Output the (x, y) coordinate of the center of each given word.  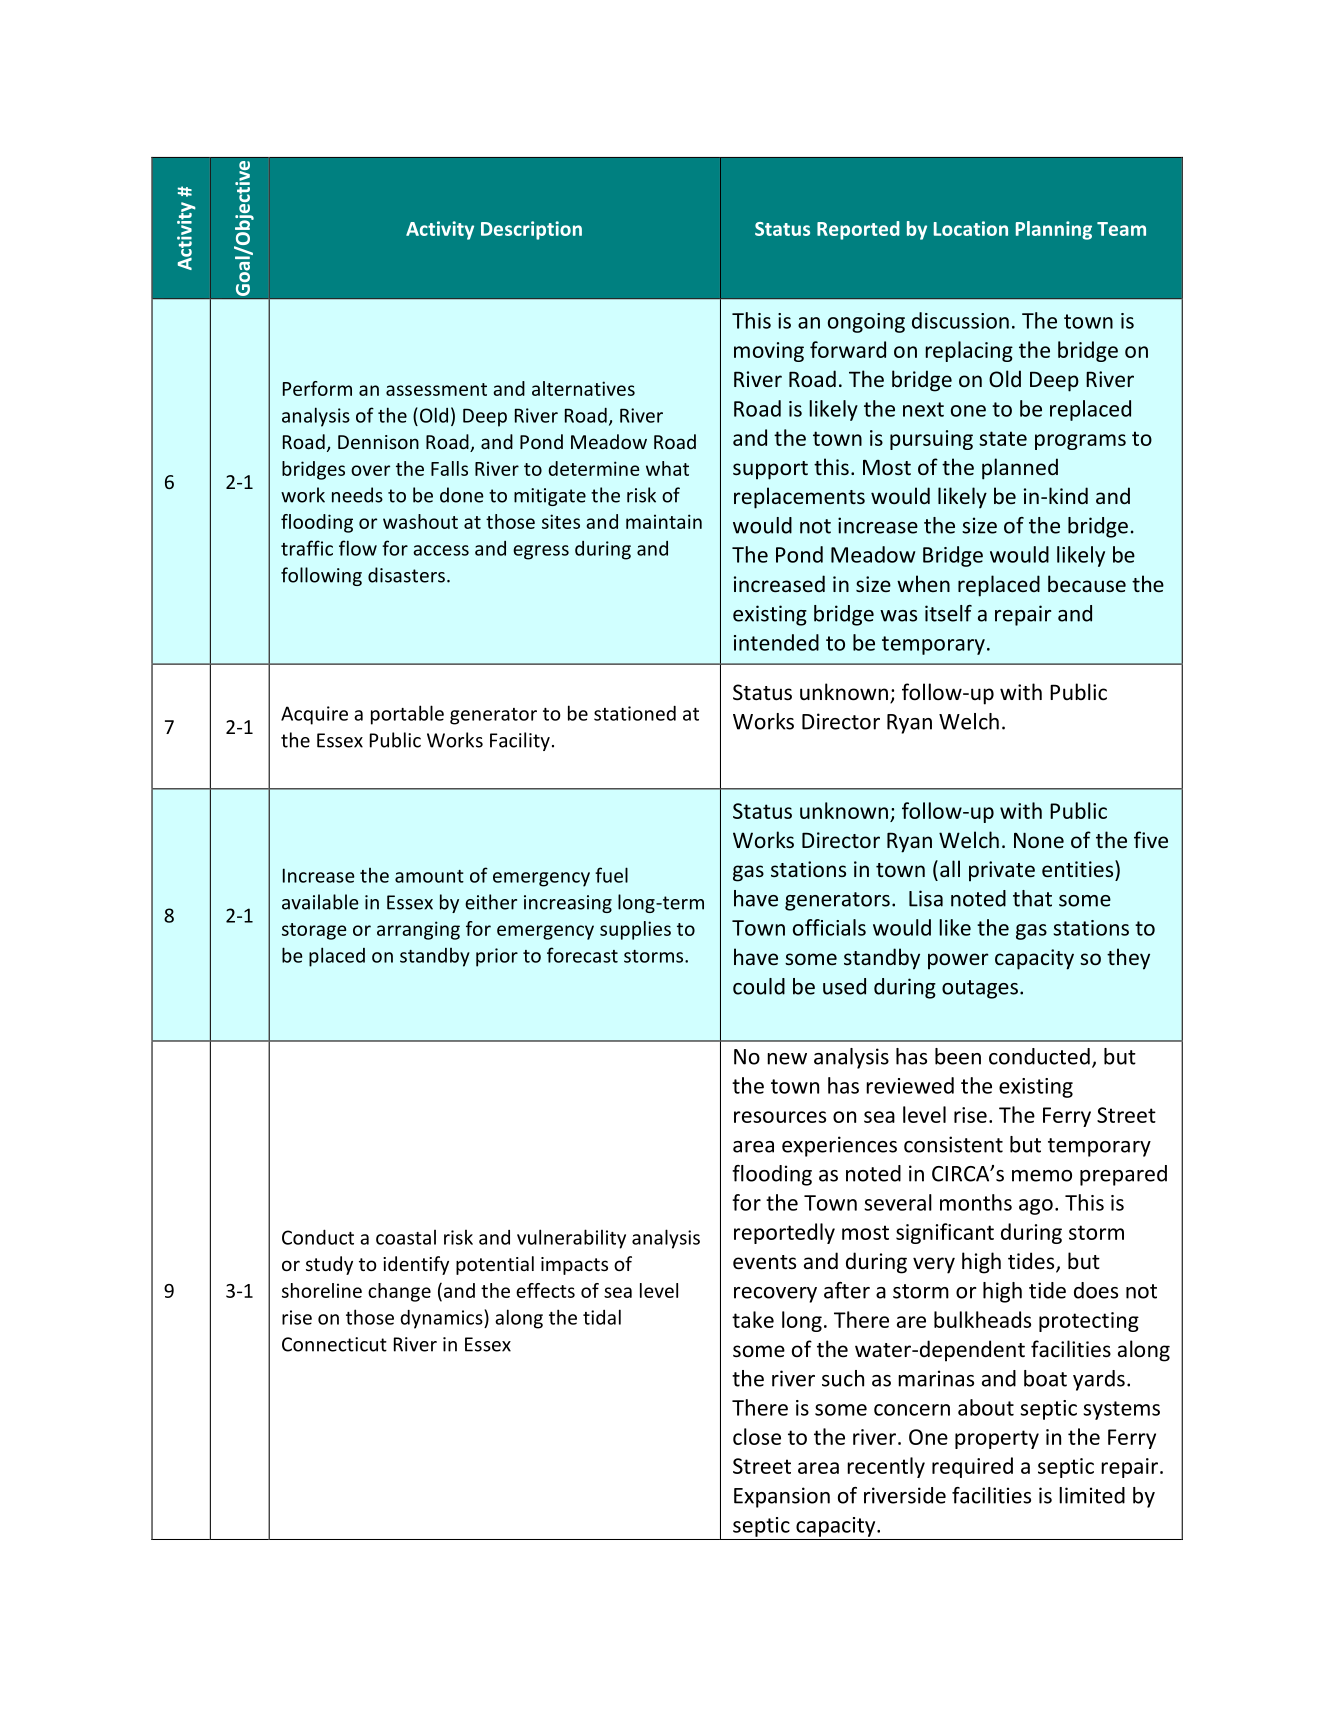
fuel (611, 875)
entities (1079, 868)
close (757, 1436)
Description (531, 230)
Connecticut (334, 1344)
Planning (1054, 230)
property (997, 1439)
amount (429, 876)
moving (769, 352)
